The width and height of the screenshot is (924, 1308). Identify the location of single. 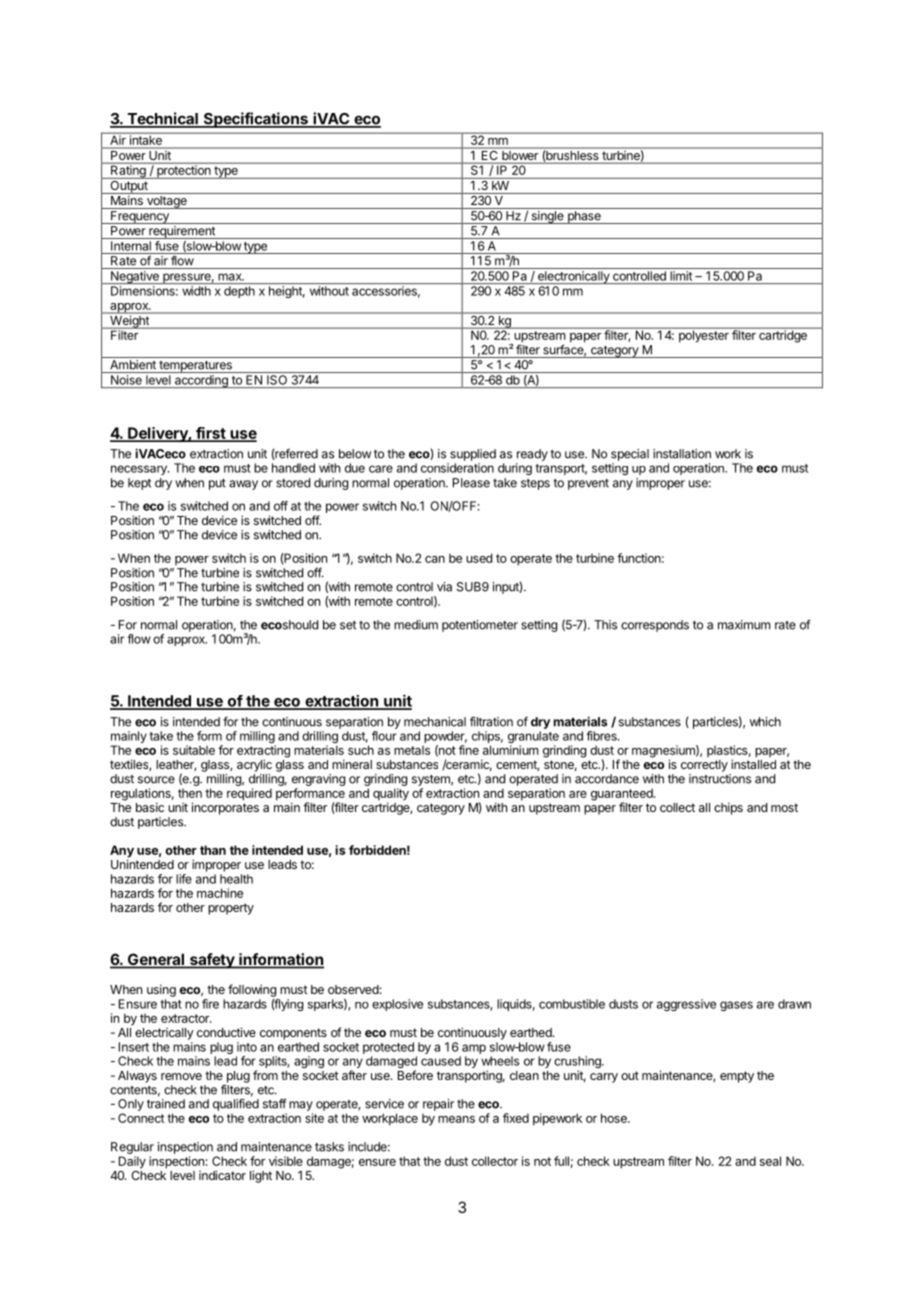
(547, 217).
